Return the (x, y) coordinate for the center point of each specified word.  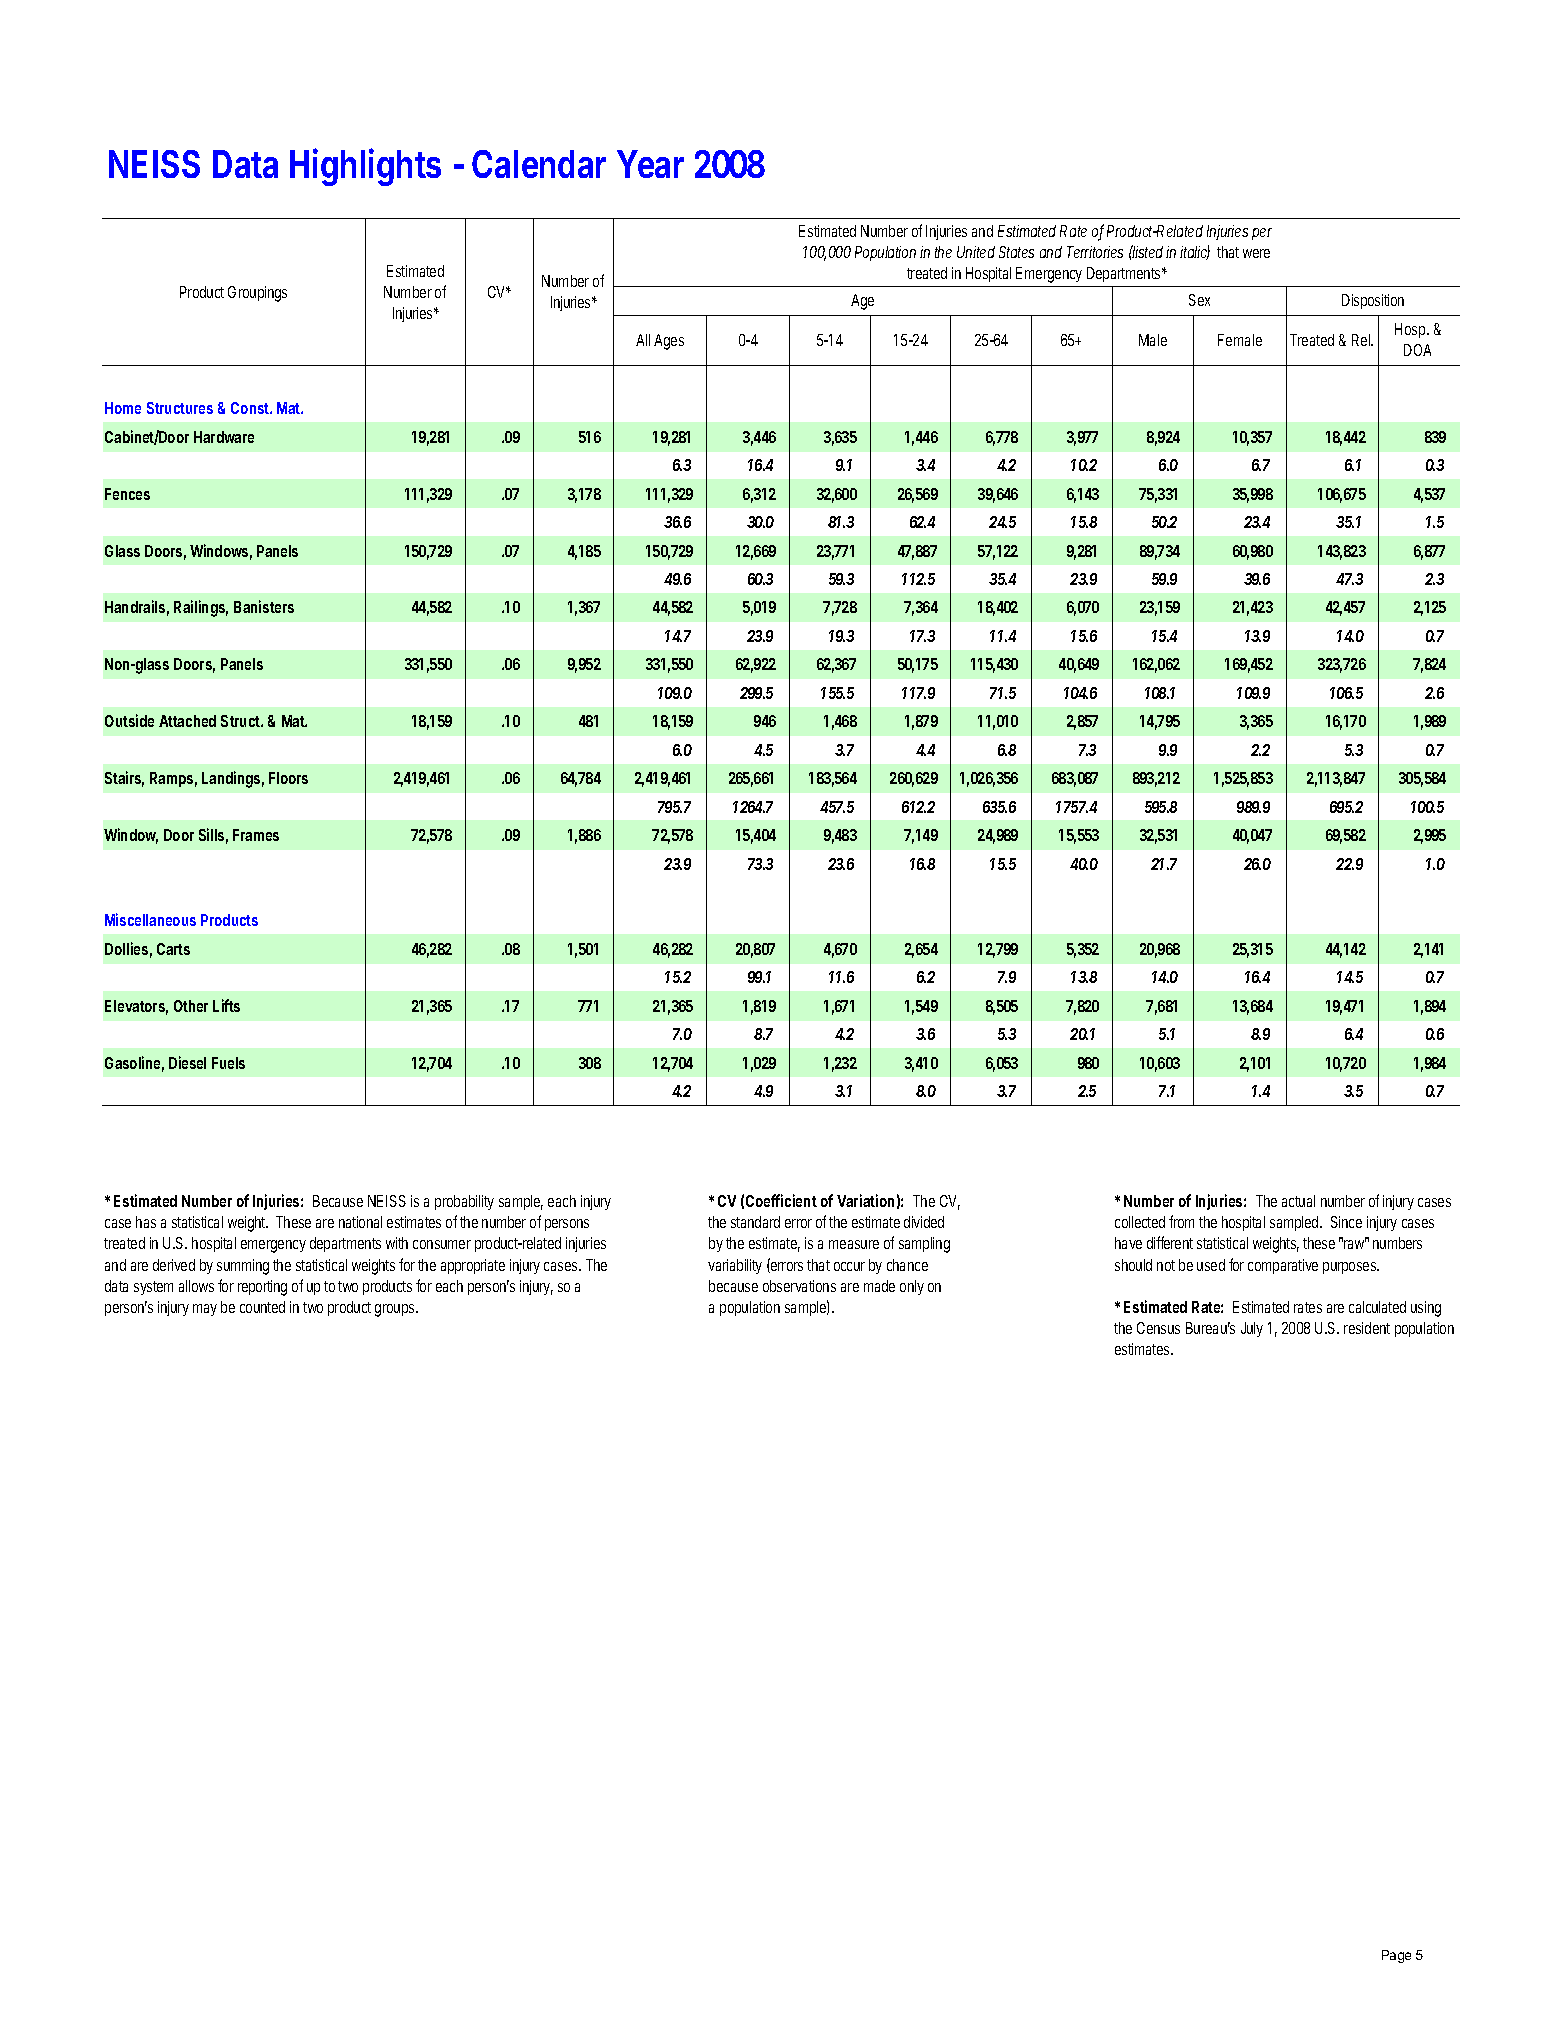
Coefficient (781, 1200)
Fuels (228, 1063)
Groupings (257, 294)
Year (650, 164)
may (205, 1310)
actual (1298, 1201)
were (1256, 253)
